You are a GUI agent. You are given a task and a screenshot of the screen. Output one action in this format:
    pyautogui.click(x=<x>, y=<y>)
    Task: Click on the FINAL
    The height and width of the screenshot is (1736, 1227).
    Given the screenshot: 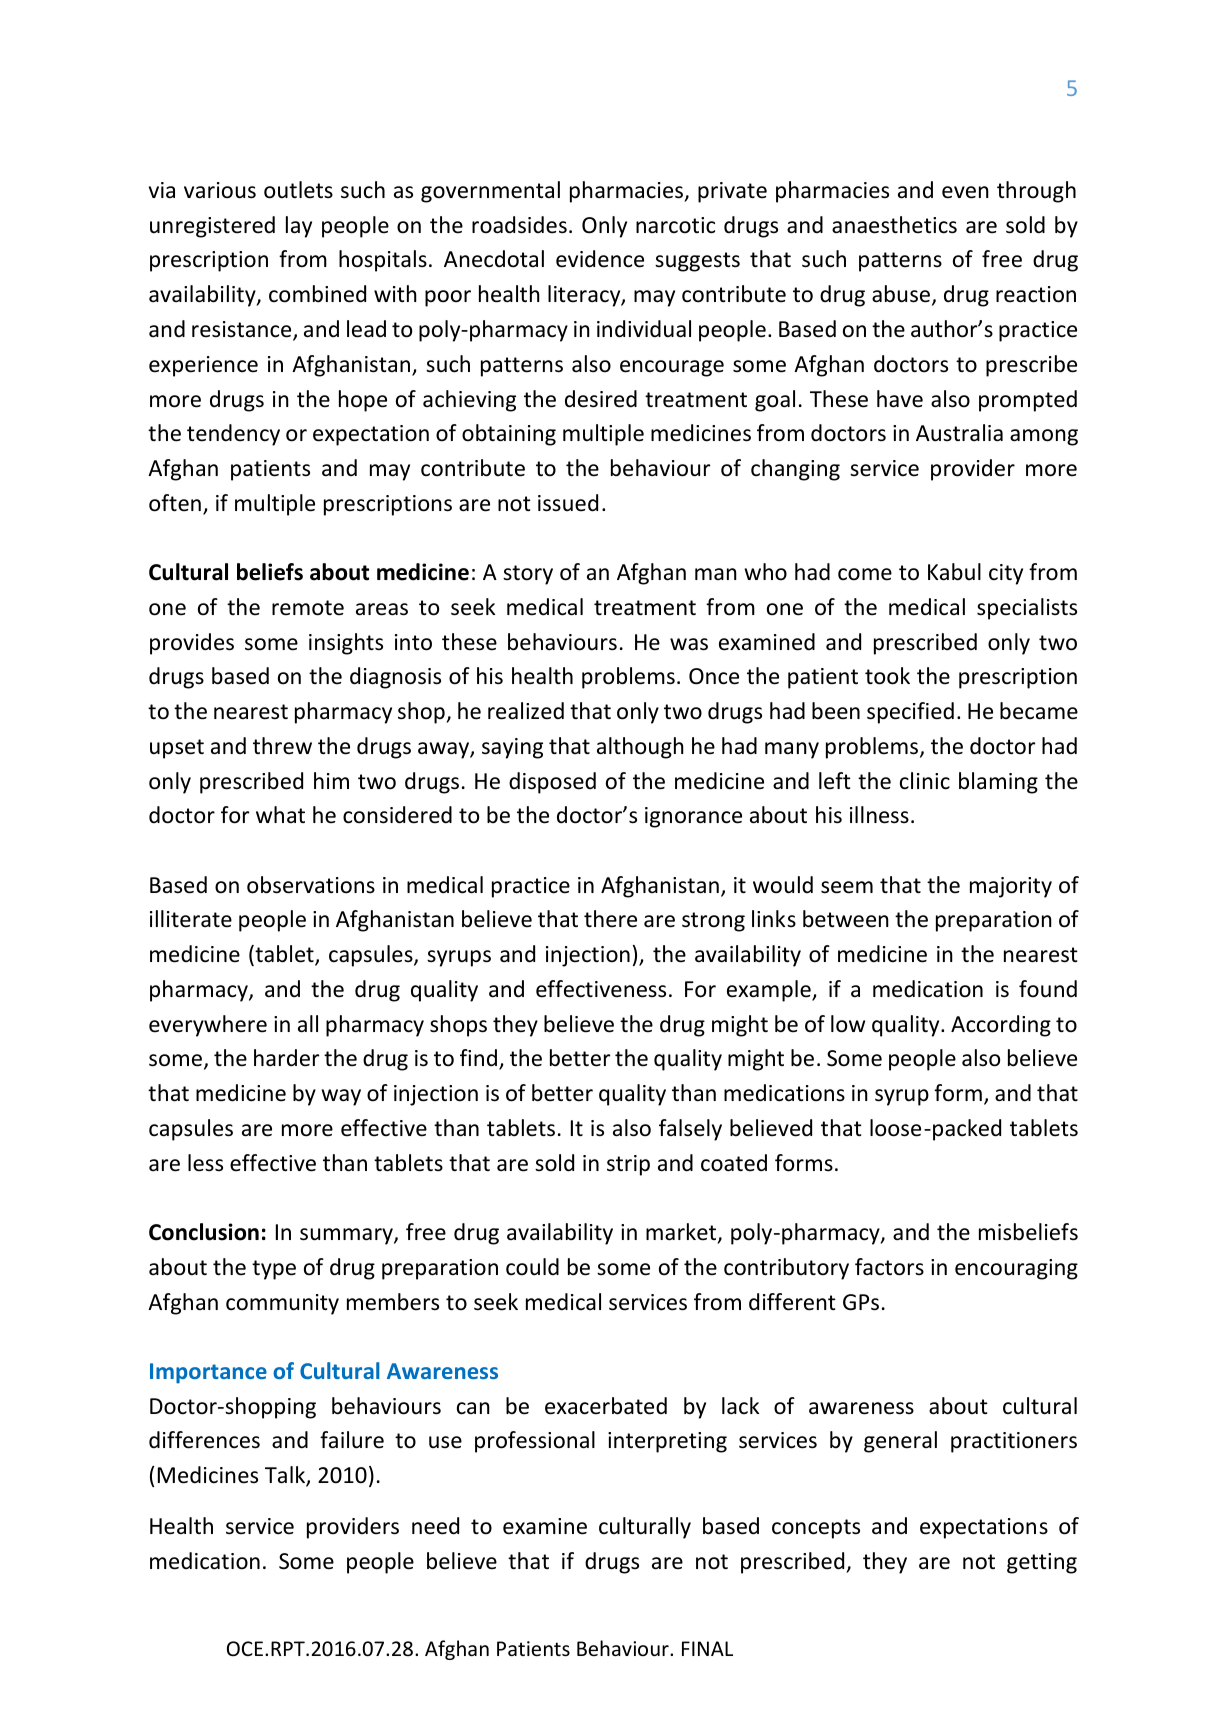 What is the action you would take?
    pyautogui.click(x=707, y=1648)
